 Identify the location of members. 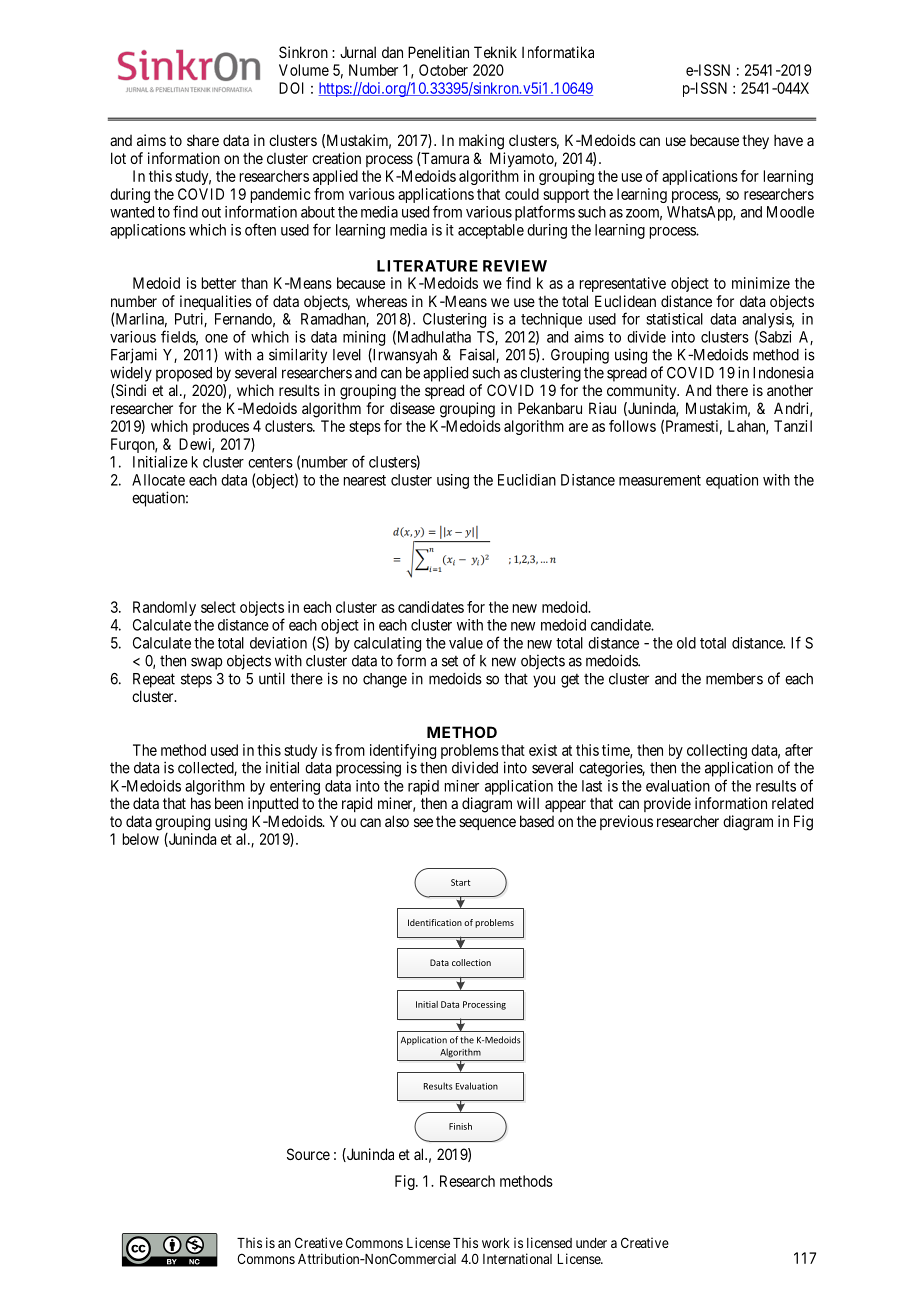
(734, 679).
